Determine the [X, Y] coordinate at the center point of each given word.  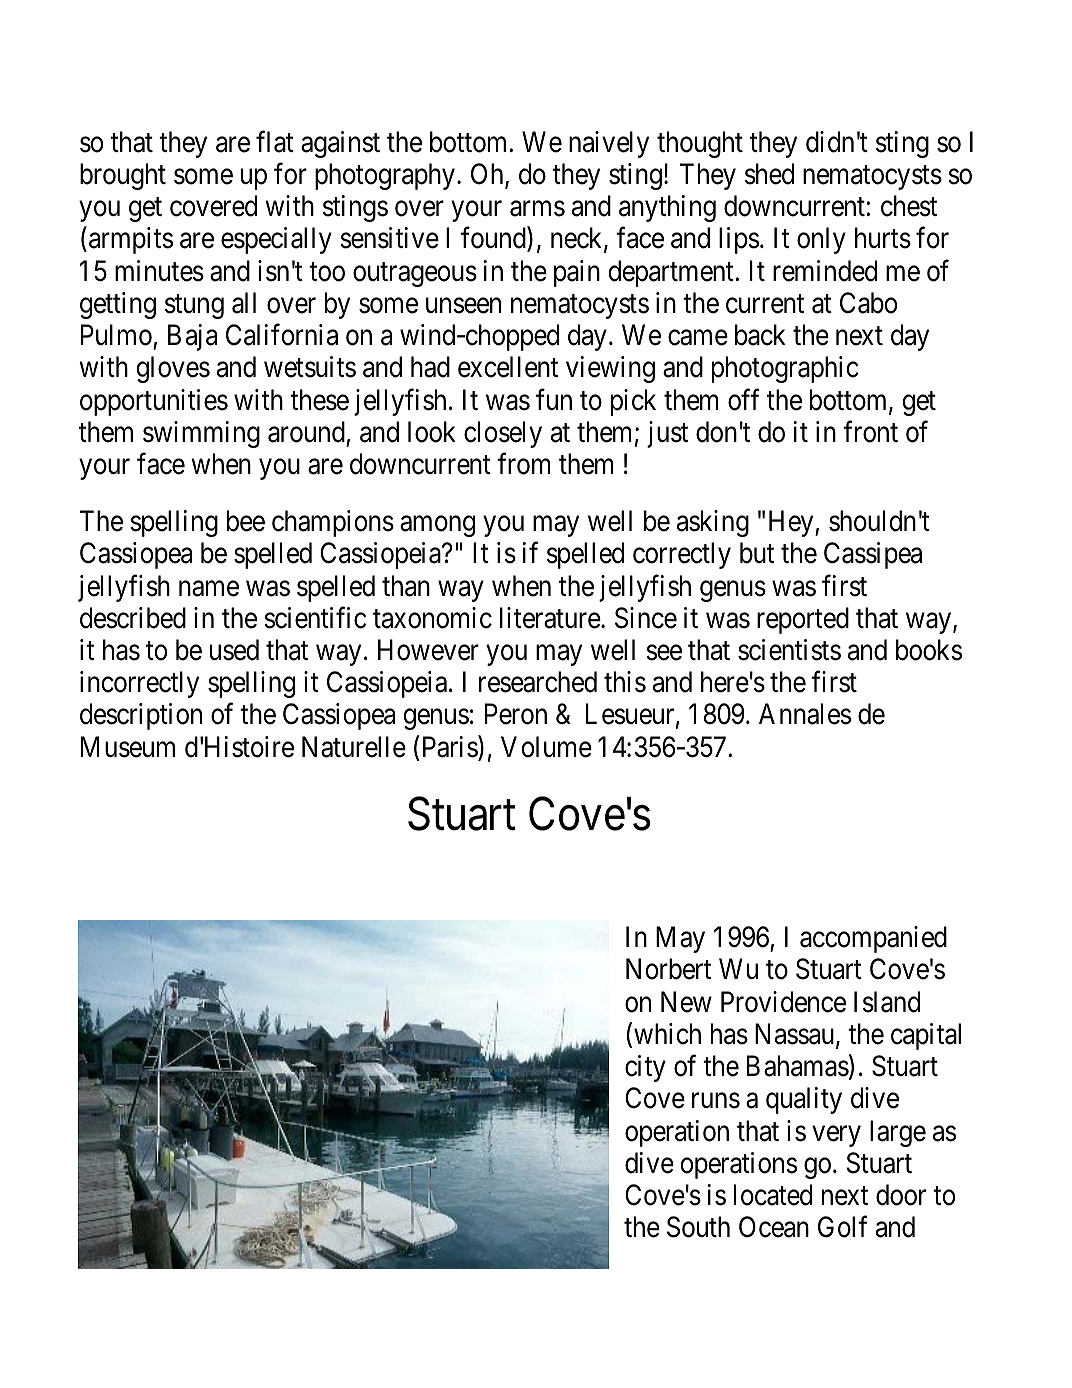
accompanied [873, 939]
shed [769, 174]
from [523, 464]
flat [275, 142]
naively [609, 144]
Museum [128, 747]
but [757, 553]
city [645, 1068]
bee [246, 521]
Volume [546, 747]
